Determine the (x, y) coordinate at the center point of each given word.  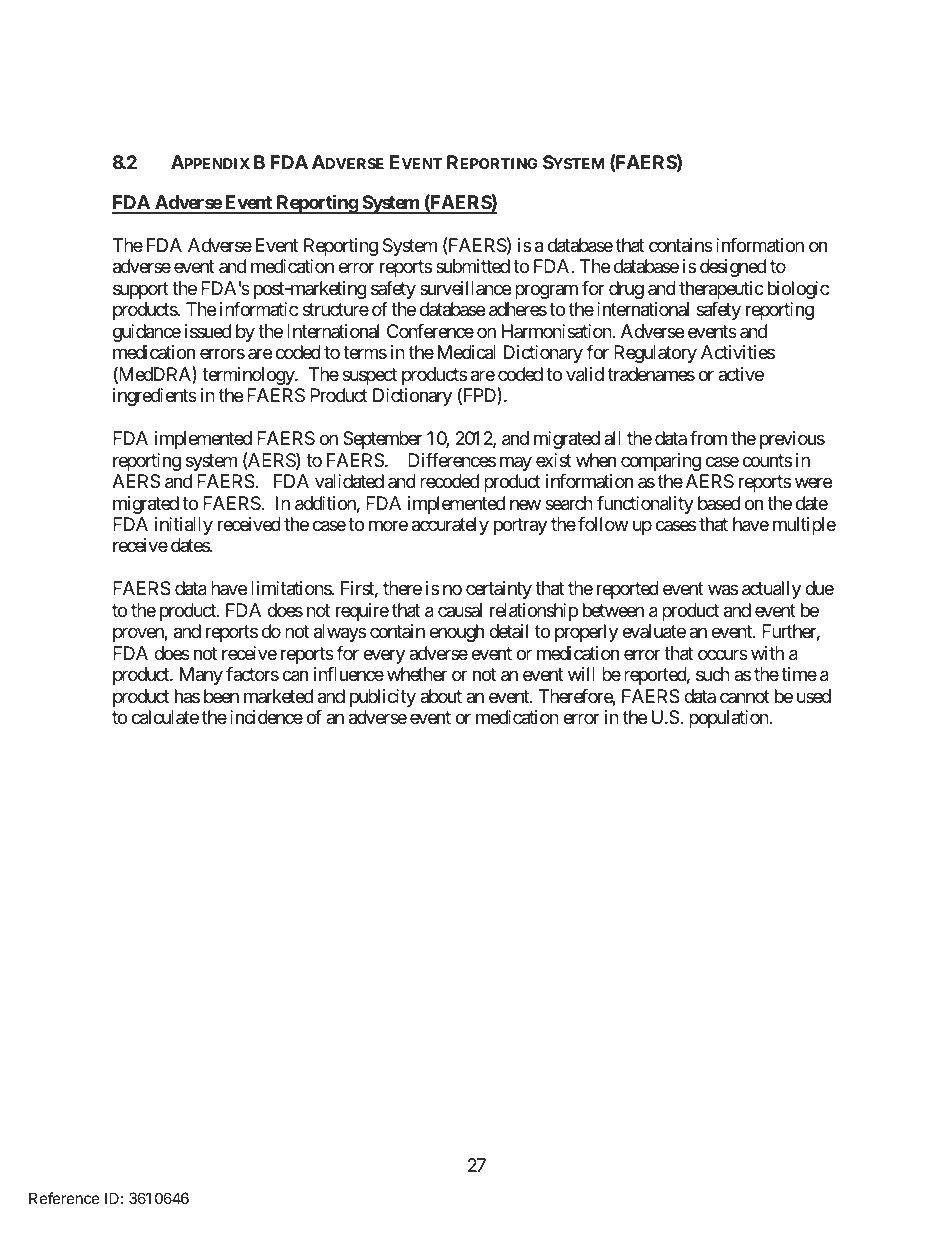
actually (771, 590)
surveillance (465, 288)
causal (460, 610)
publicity (383, 698)
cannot (745, 696)
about (441, 696)
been (221, 696)
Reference (64, 1198)
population (730, 719)
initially (184, 526)
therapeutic (721, 290)
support (141, 290)
